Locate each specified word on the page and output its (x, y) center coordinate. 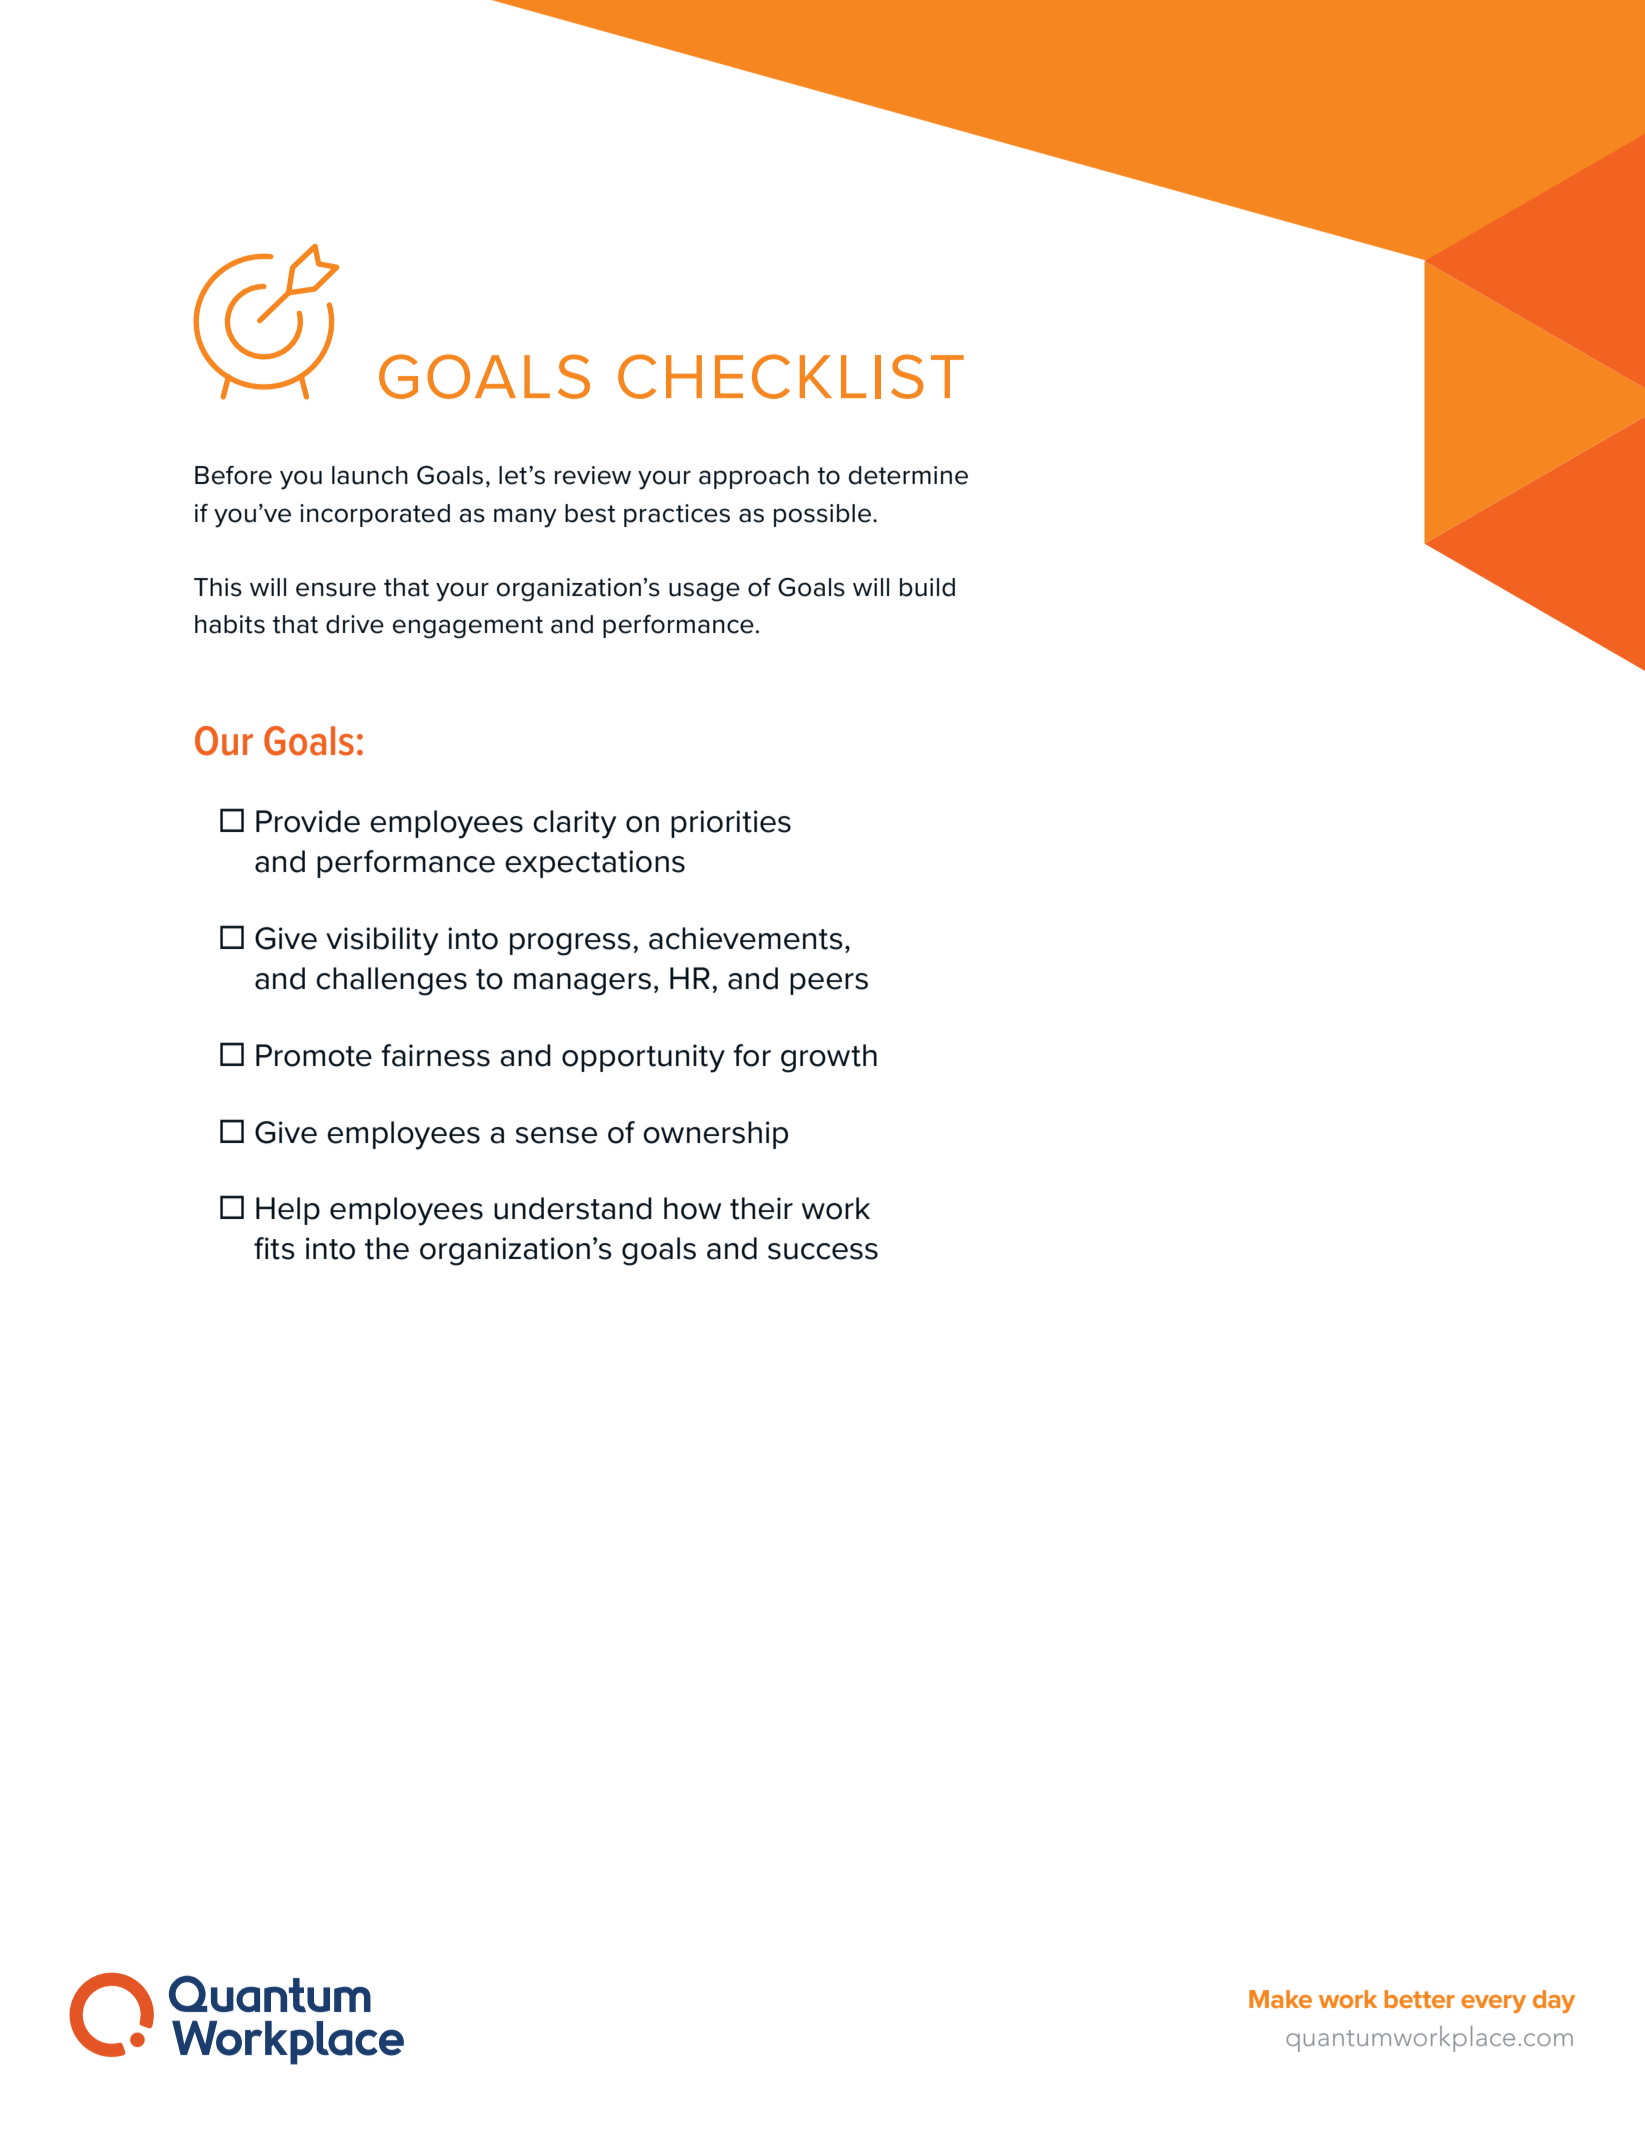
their (761, 1208)
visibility (382, 941)
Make (1280, 1999)
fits (274, 1248)
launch (370, 475)
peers (829, 984)
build (927, 587)
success (823, 1251)
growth (829, 1058)
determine (908, 475)
